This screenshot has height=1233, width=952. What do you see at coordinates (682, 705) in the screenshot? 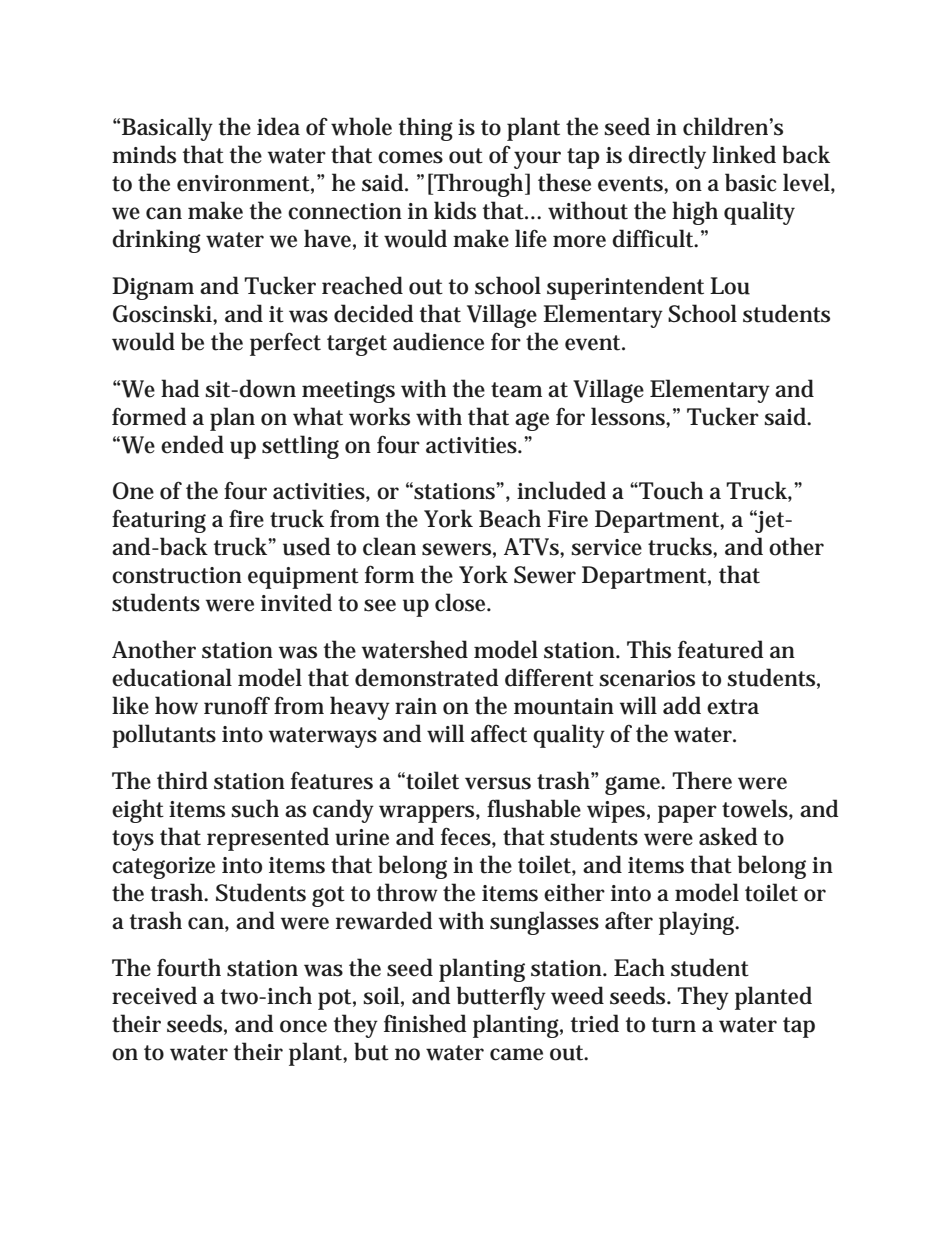
I see `add` at bounding box center [682, 705].
